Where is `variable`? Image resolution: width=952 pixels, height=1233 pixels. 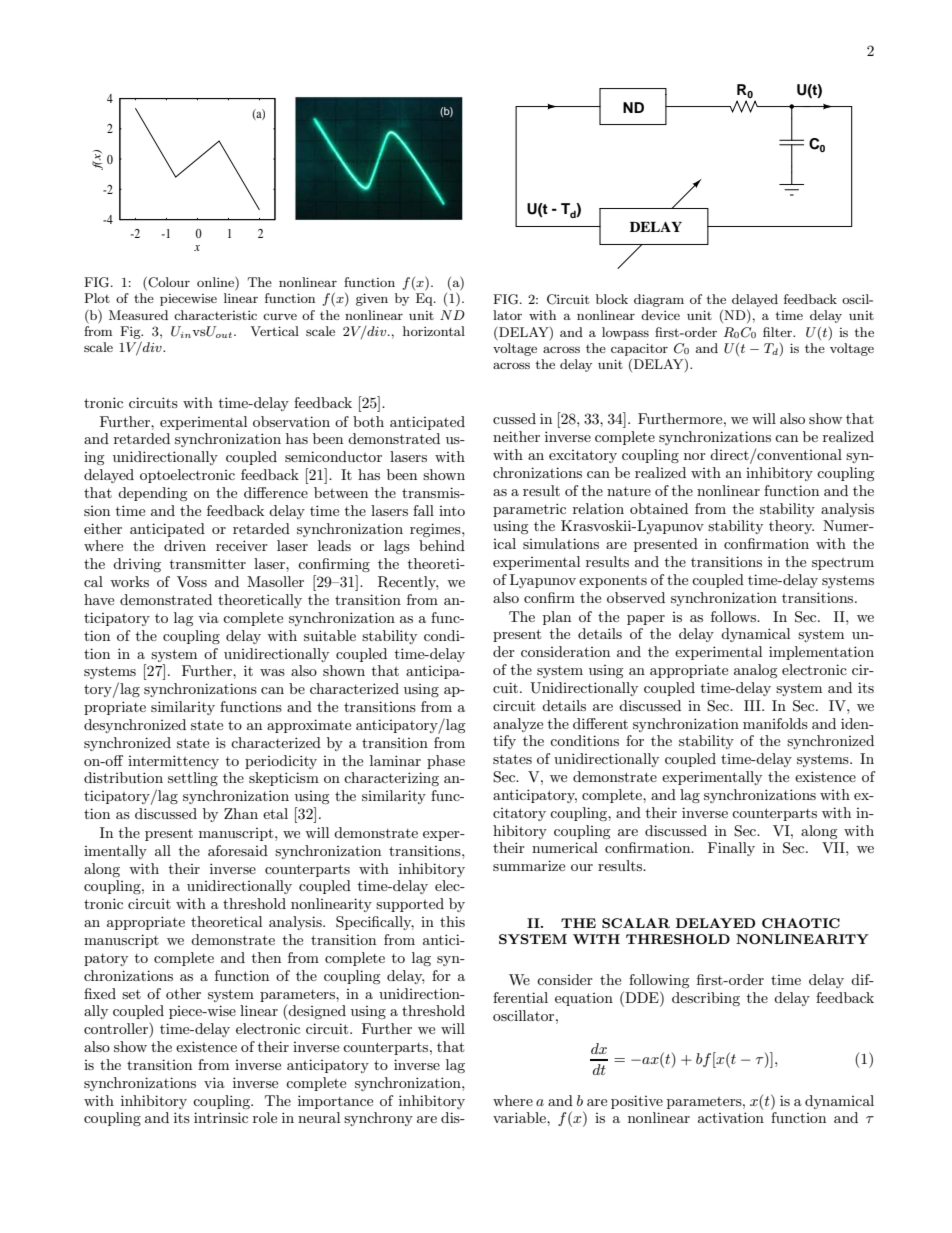
variable is located at coordinates (520, 1117).
